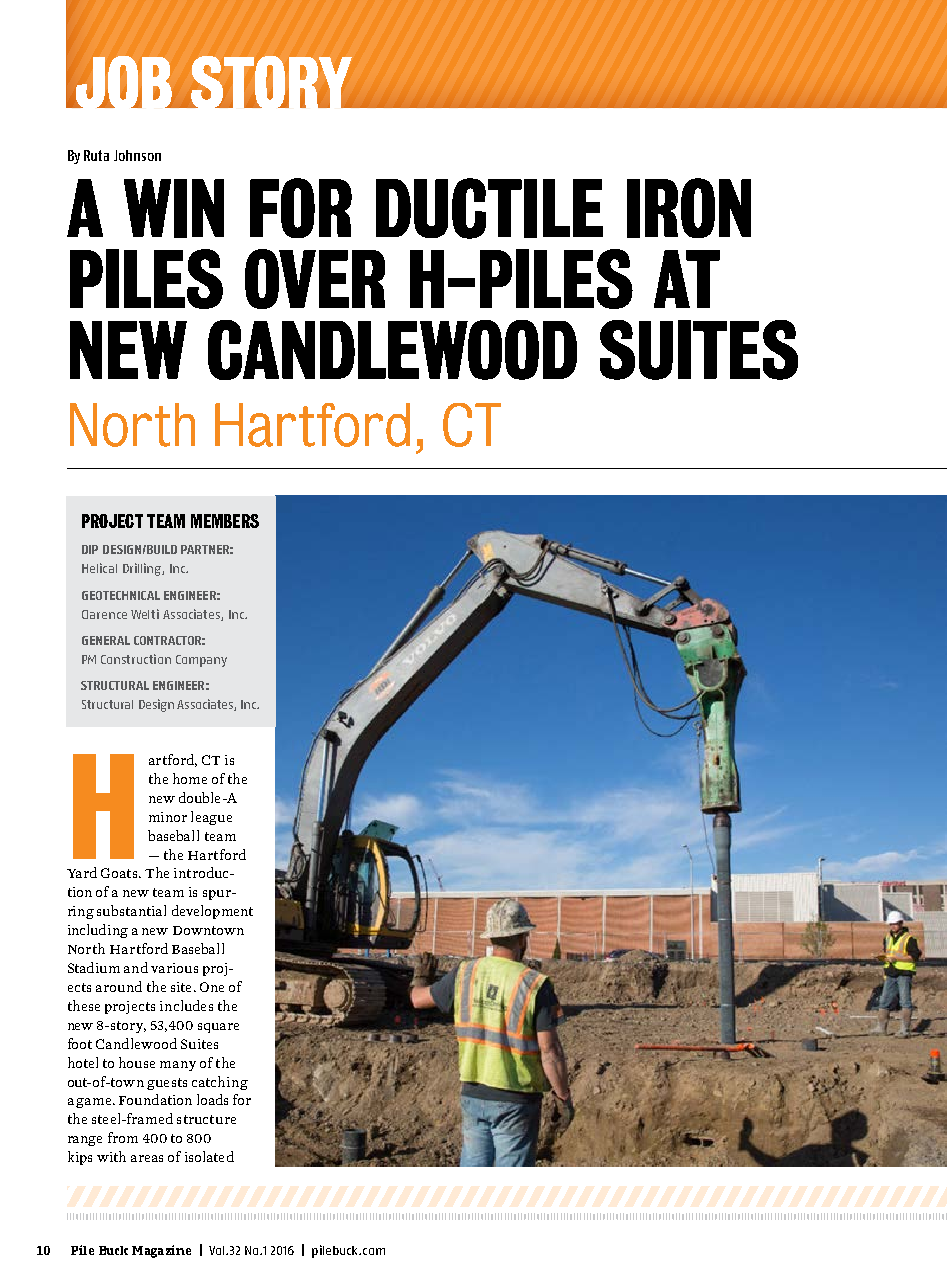  What do you see at coordinates (489, 208) in the page?
I see `Ductile` at bounding box center [489, 208].
